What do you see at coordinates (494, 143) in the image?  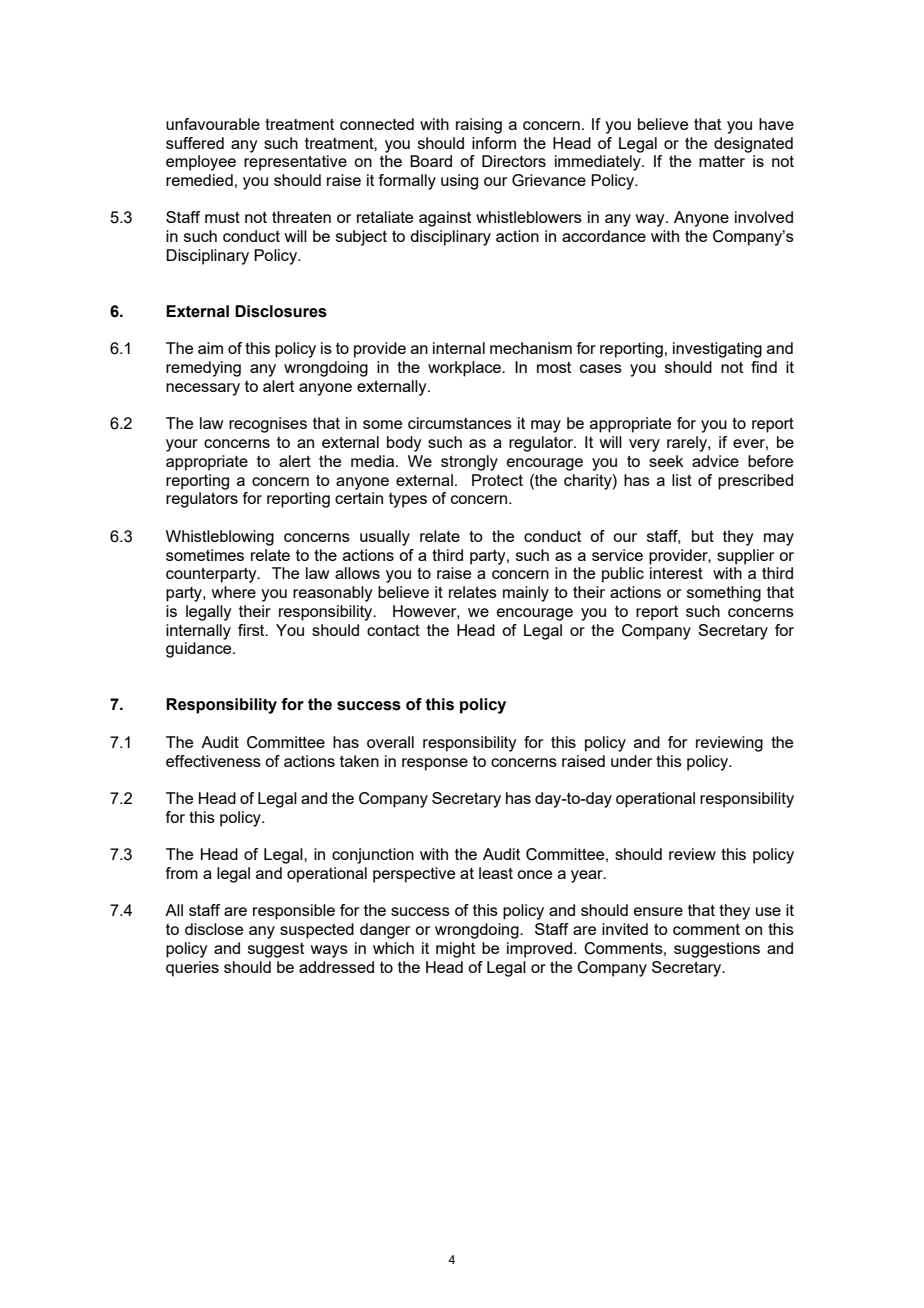 I see `inform` at bounding box center [494, 143].
